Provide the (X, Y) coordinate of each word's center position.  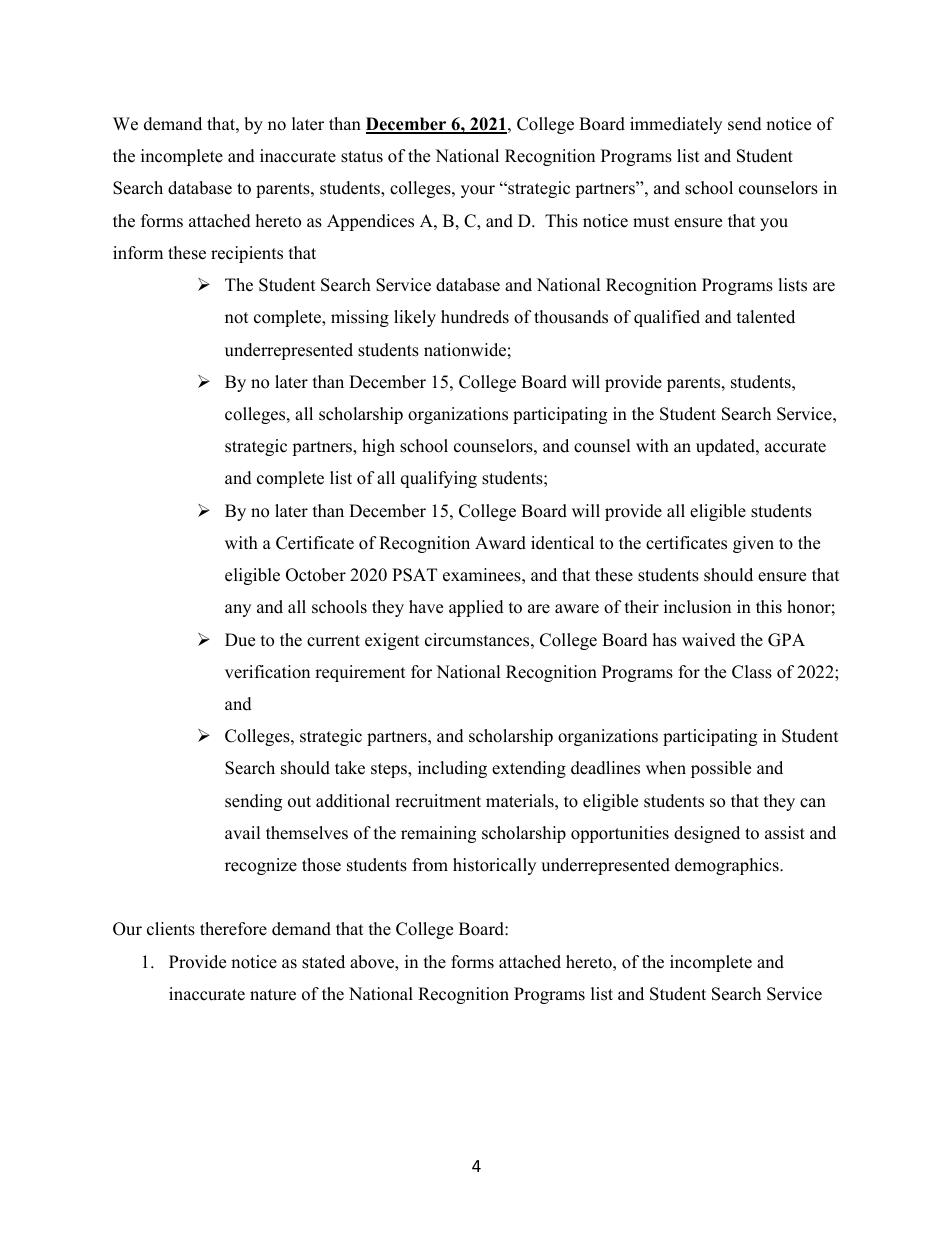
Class (752, 672)
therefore (233, 929)
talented (766, 317)
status (362, 157)
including (452, 769)
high (378, 447)
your (478, 191)
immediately (676, 125)
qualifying (439, 479)
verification (267, 672)
